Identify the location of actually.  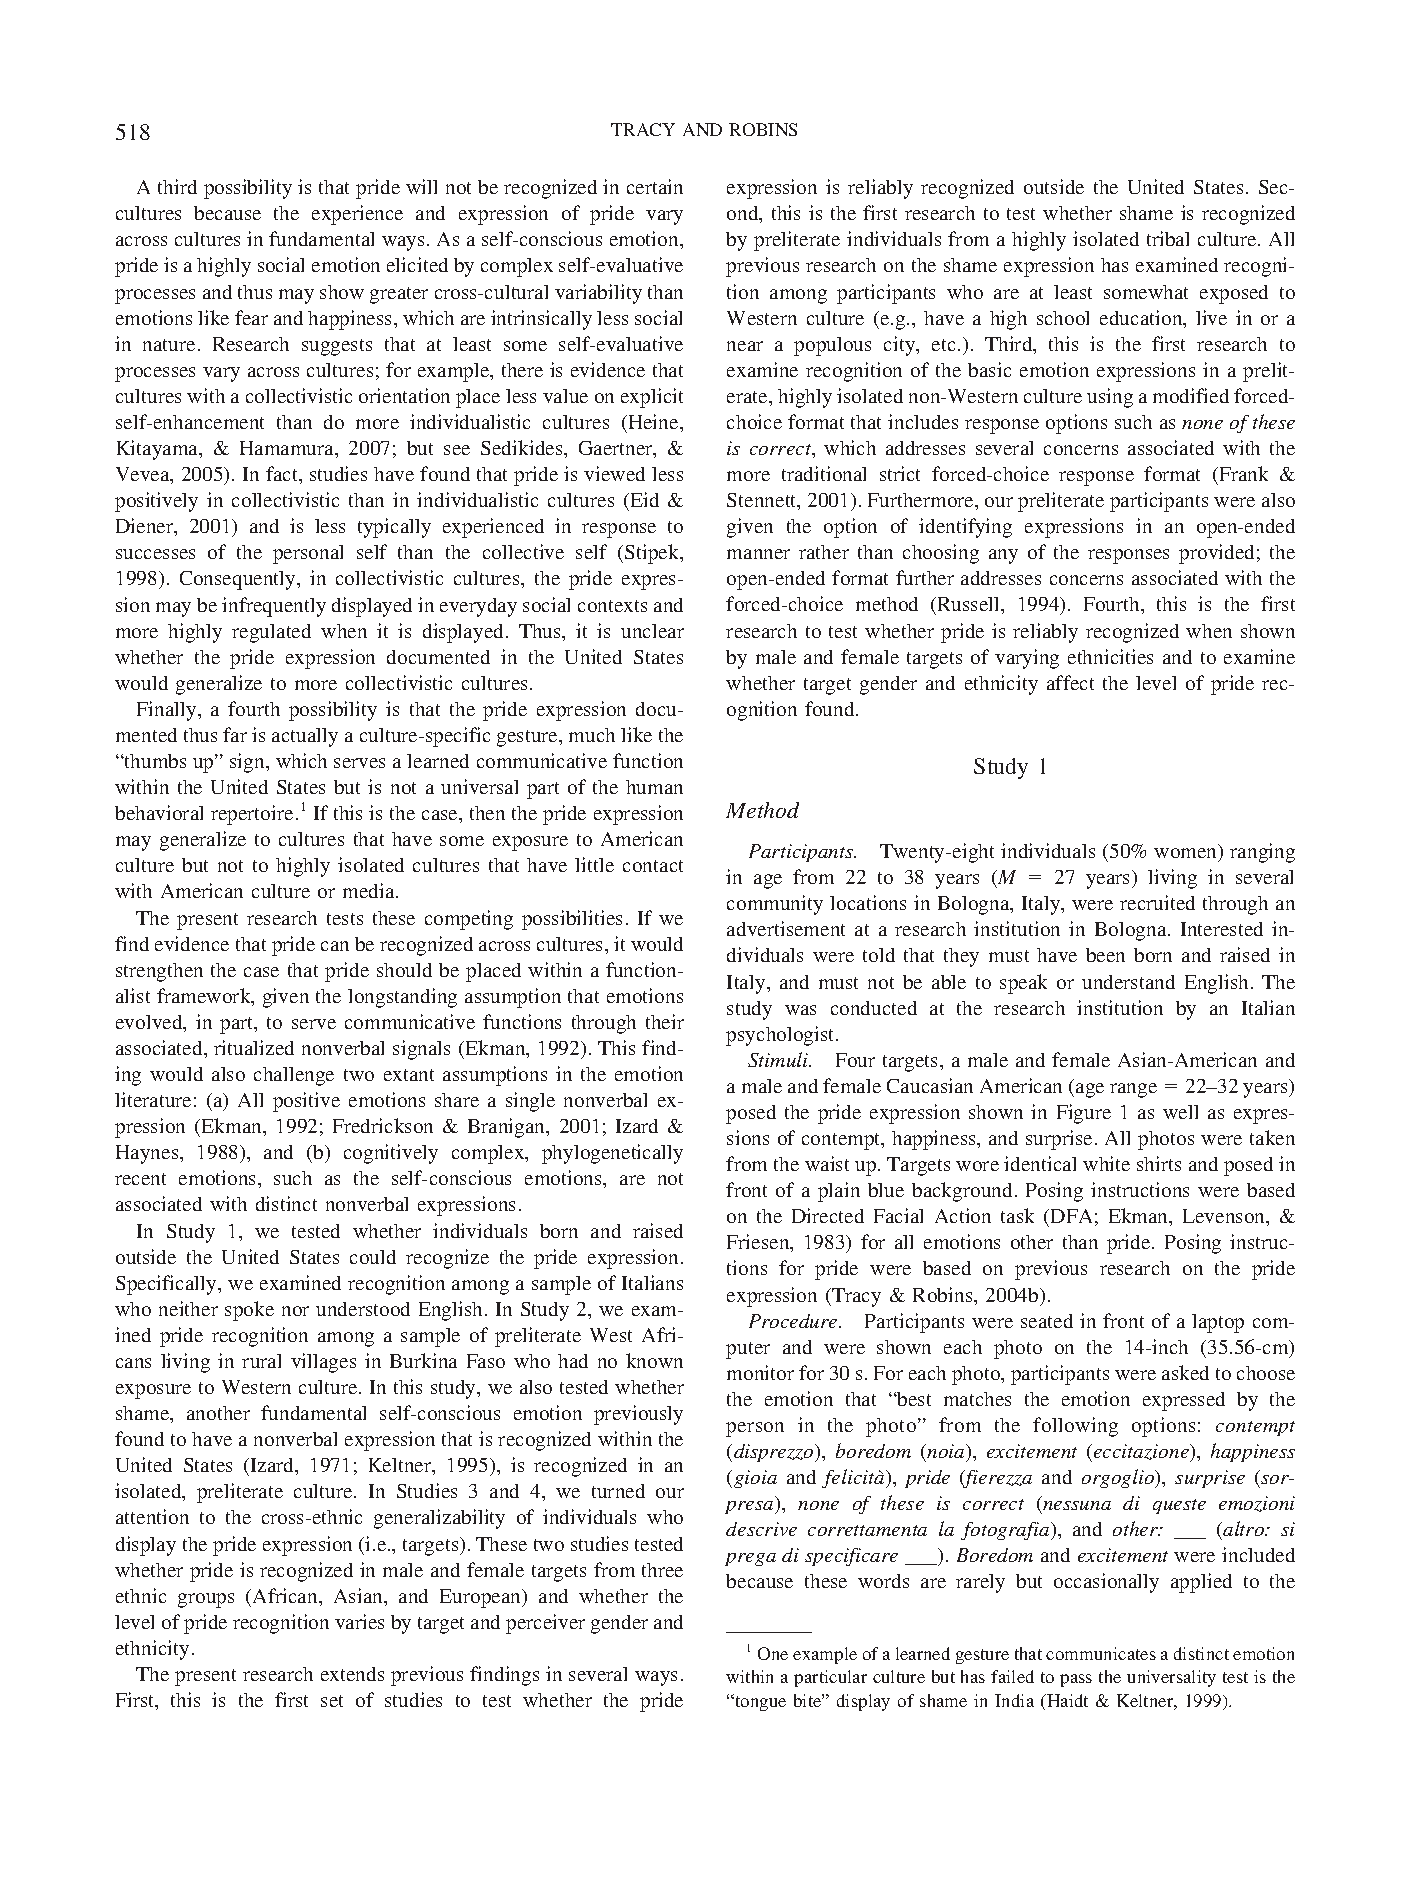
(305, 737).
